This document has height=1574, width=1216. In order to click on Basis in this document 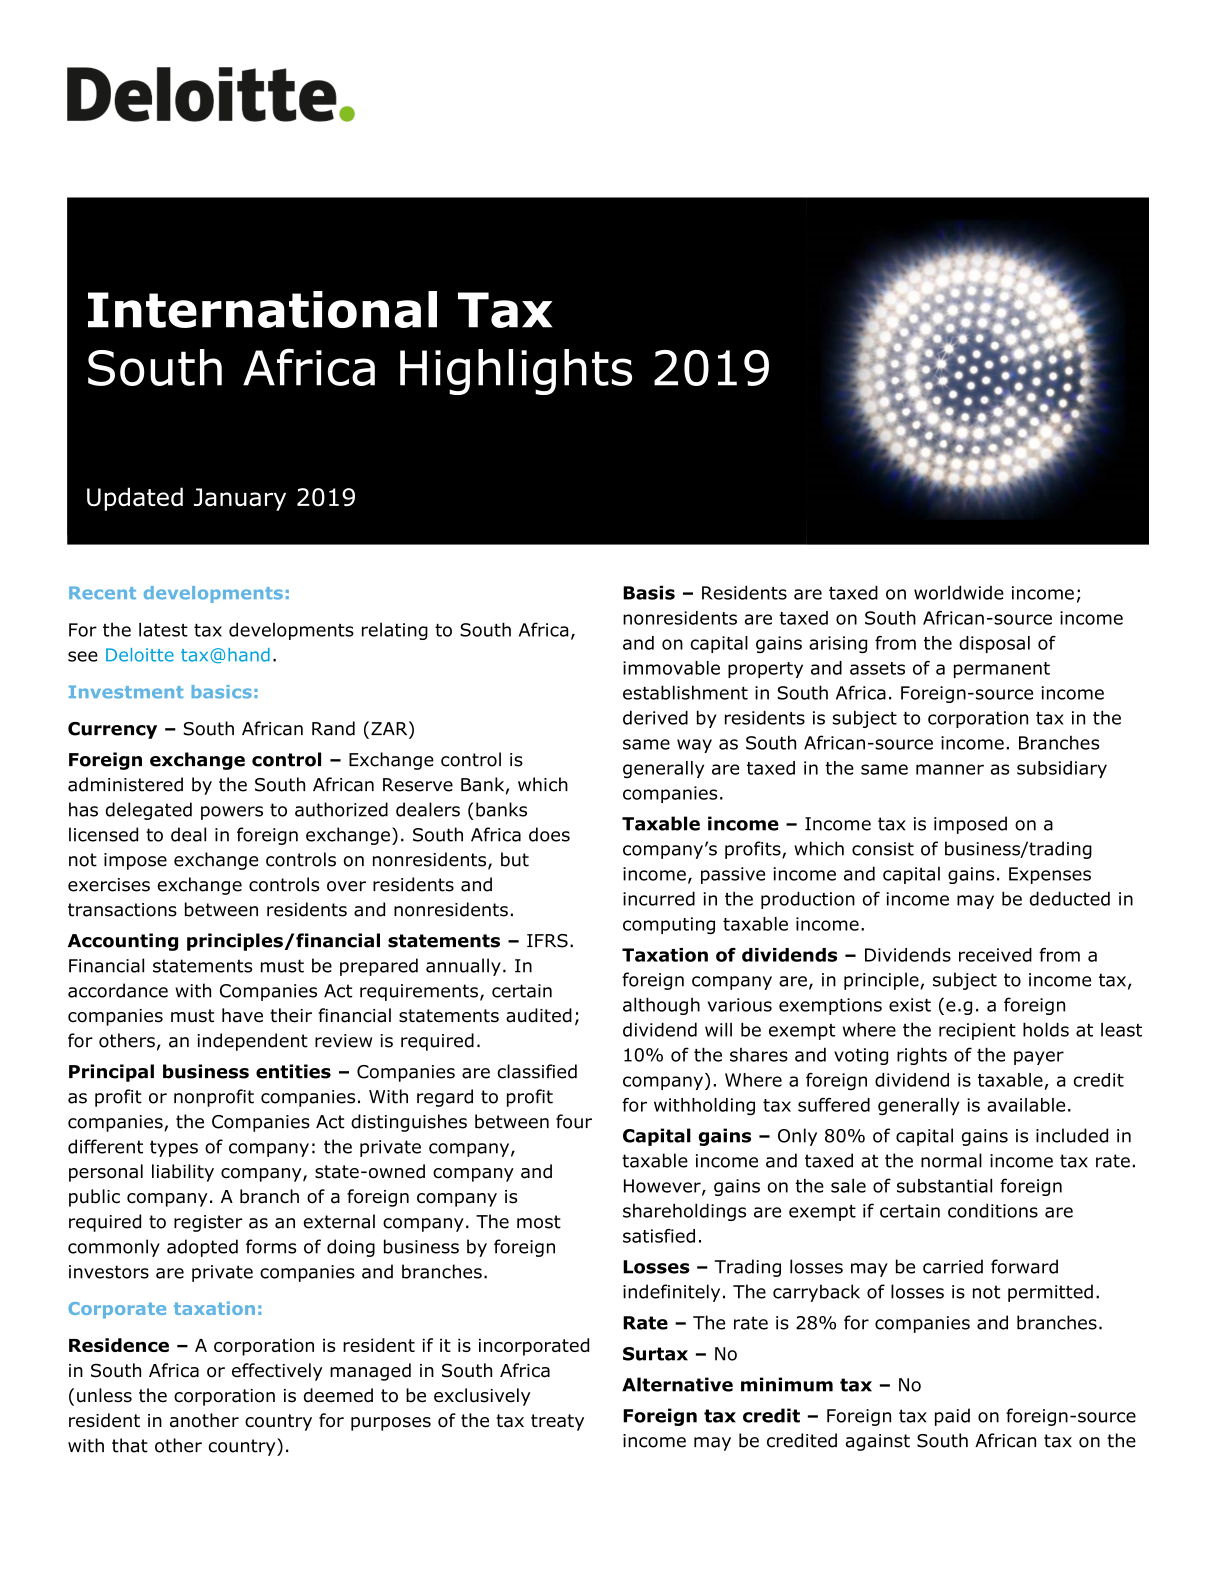, I will do `click(649, 592)`.
